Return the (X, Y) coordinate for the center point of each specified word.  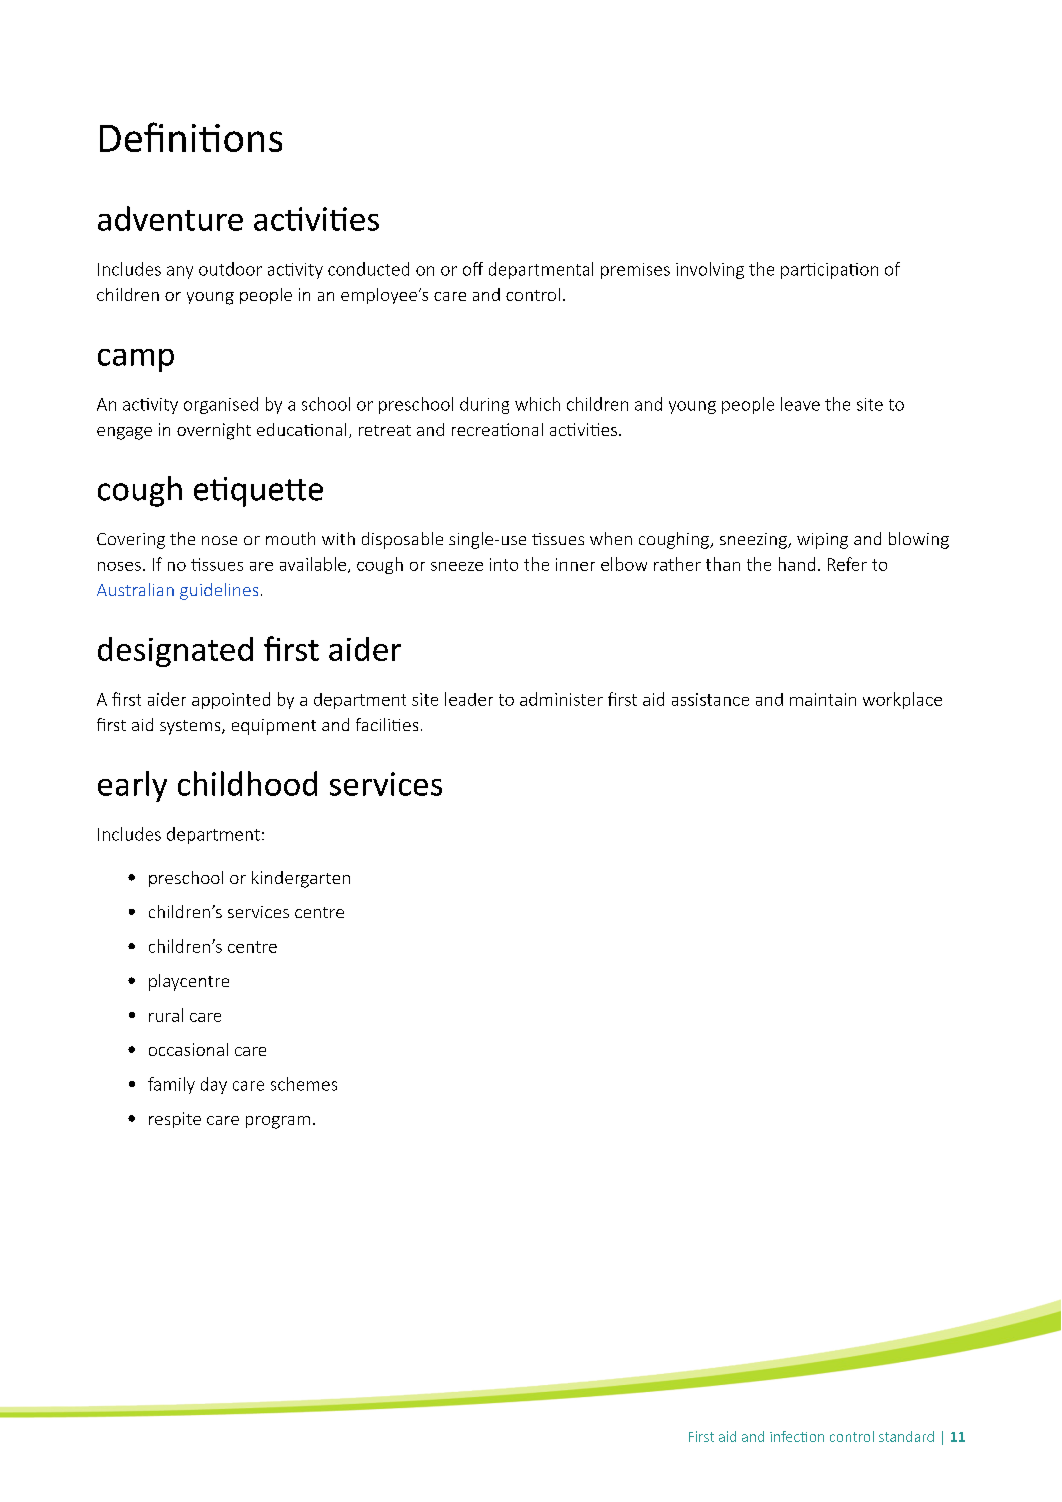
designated (175, 652)
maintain (823, 699)
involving (710, 270)
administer (561, 699)
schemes (304, 1084)
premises (635, 271)
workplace (902, 700)
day (214, 1085)
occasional (188, 1049)
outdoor (230, 269)
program (278, 1122)
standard (906, 1436)
